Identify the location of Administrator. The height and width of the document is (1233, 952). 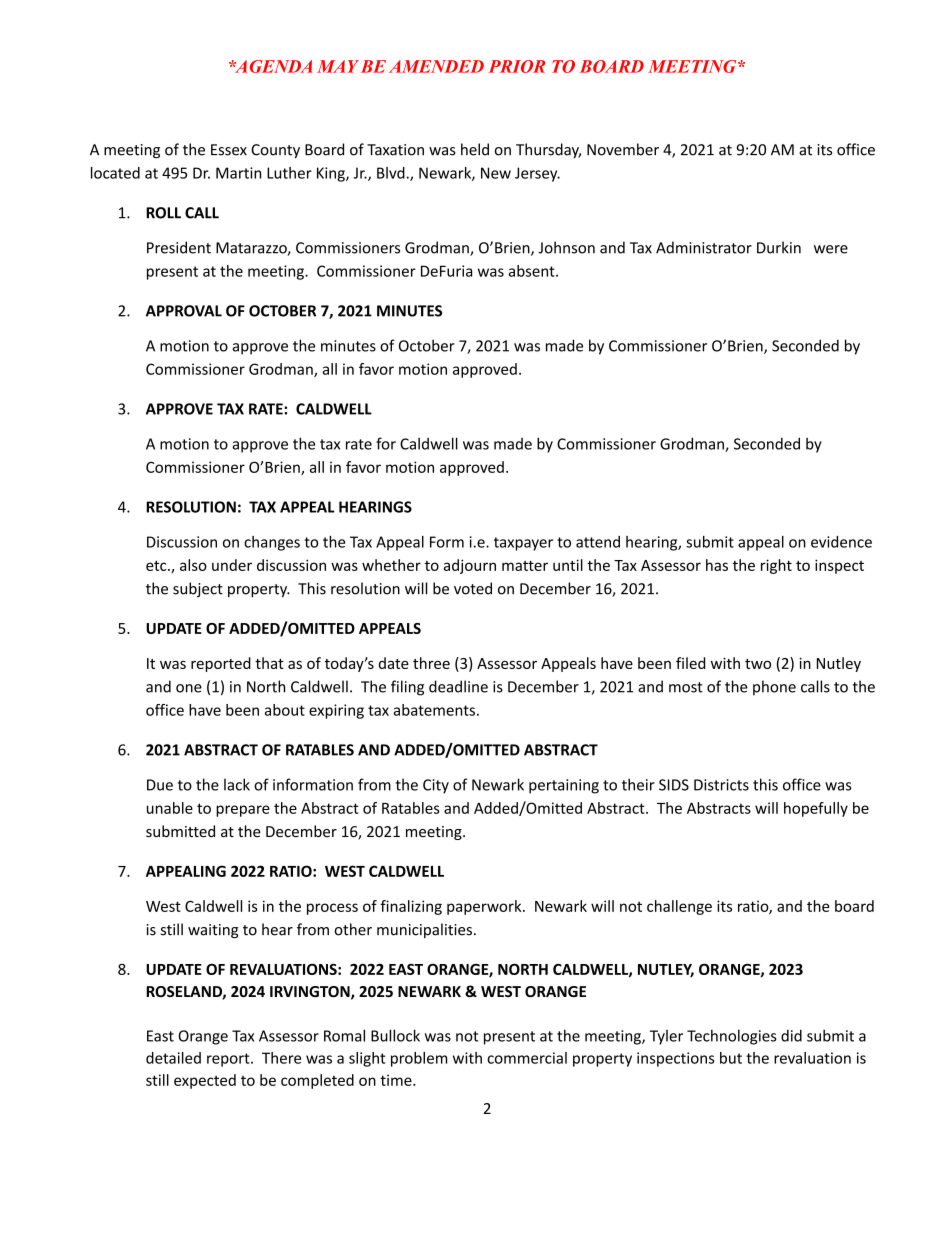
(704, 247).
